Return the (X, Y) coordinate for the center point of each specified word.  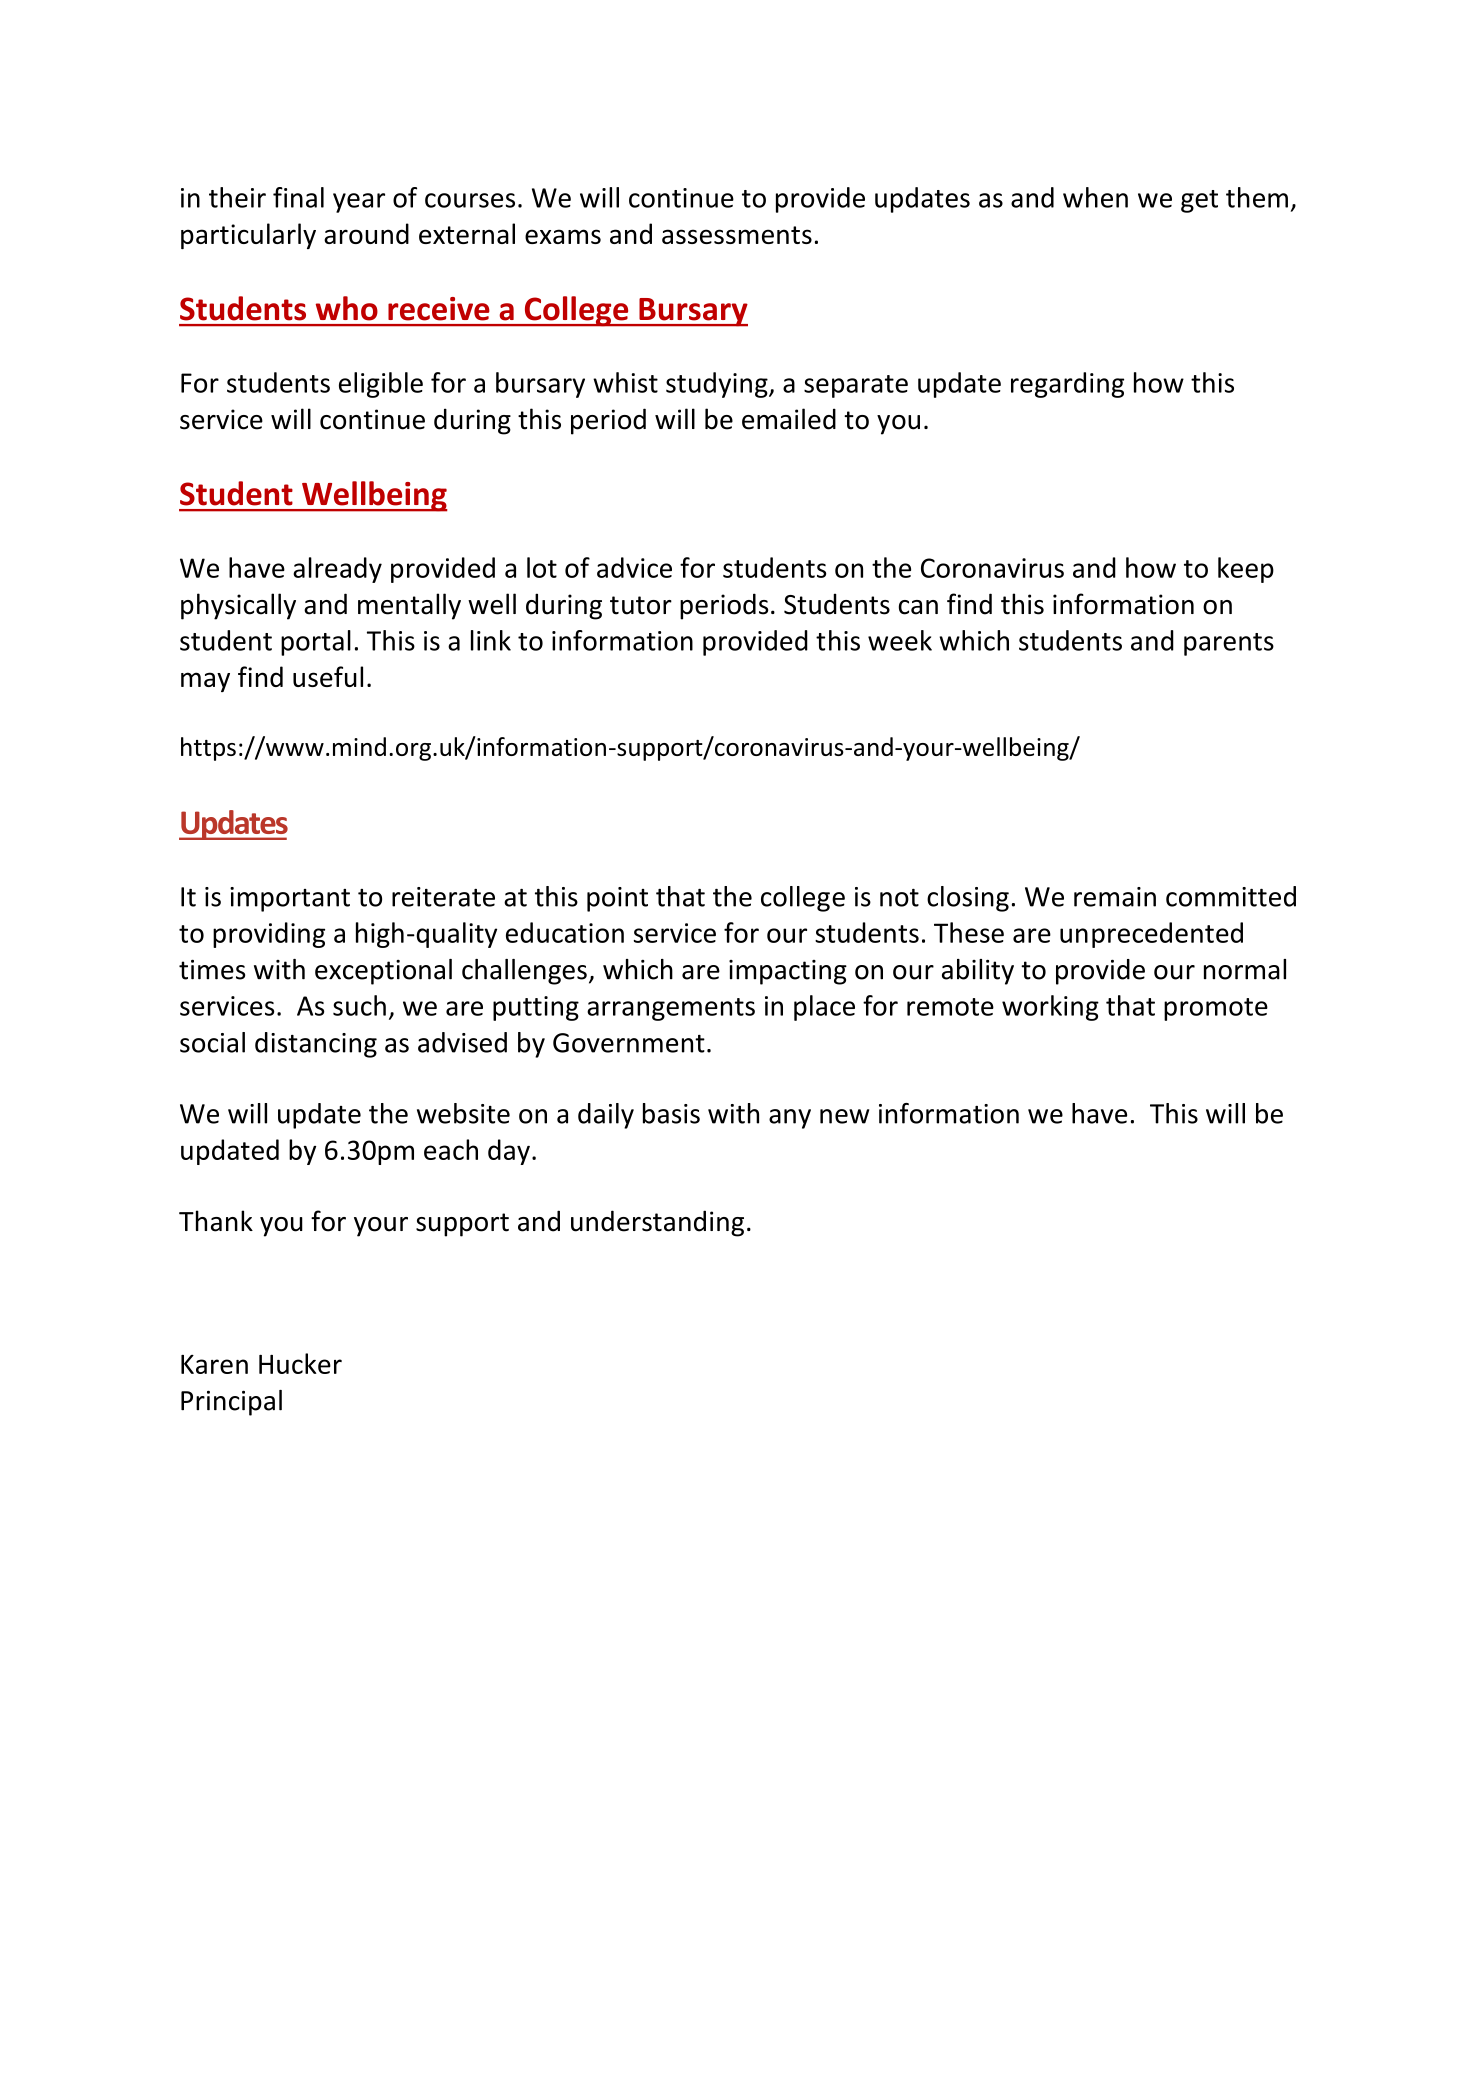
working (1050, 1008)
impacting (788, 972)
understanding (657, 1223)
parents (1229, 644)
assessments (737, 235)
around (366, 233)
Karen (214, 1364)
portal (316, 643)
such (359, 1005)
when (1095, 197)
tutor (641, 605)
